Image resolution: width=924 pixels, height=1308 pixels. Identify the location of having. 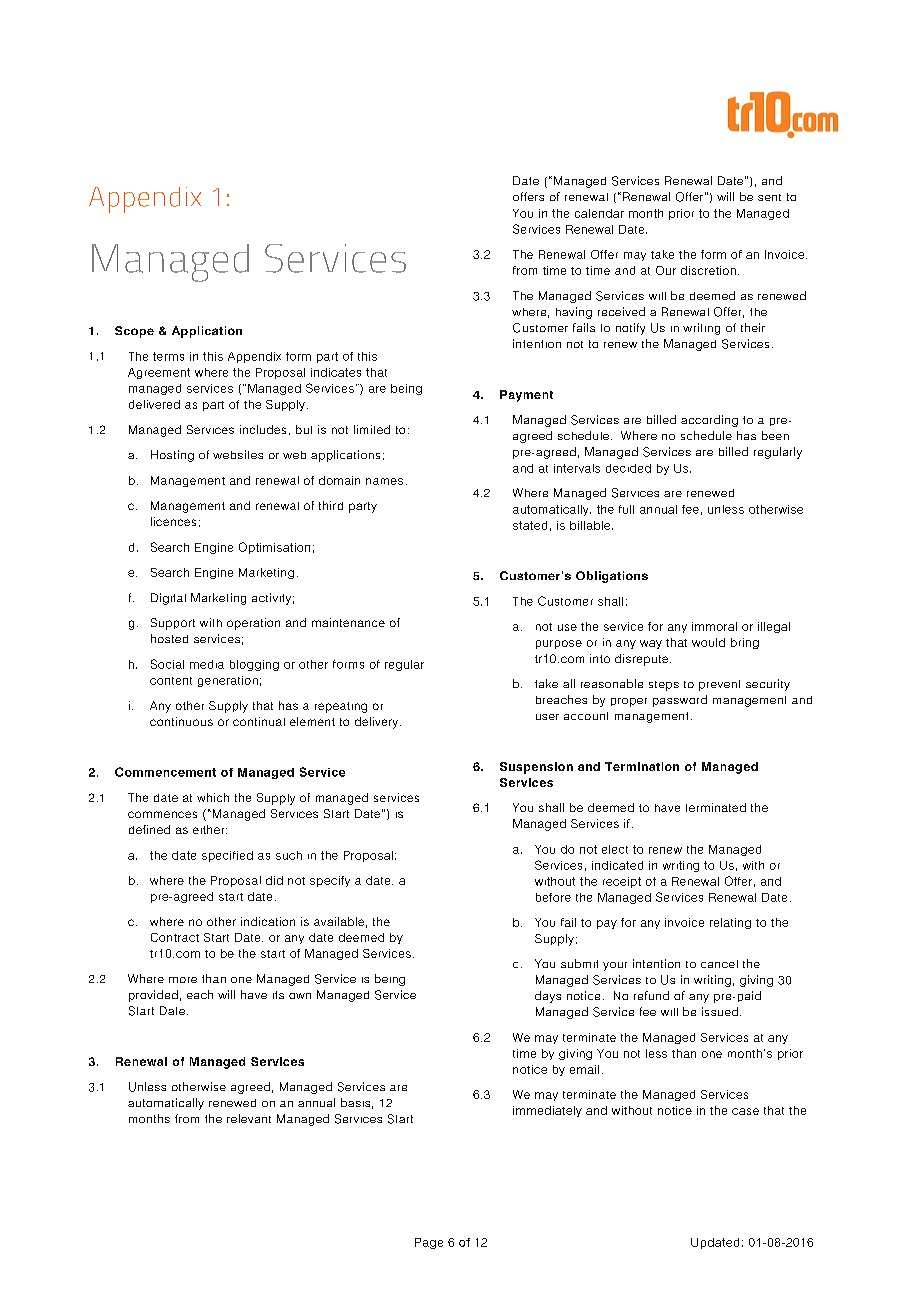
(574, 313).
